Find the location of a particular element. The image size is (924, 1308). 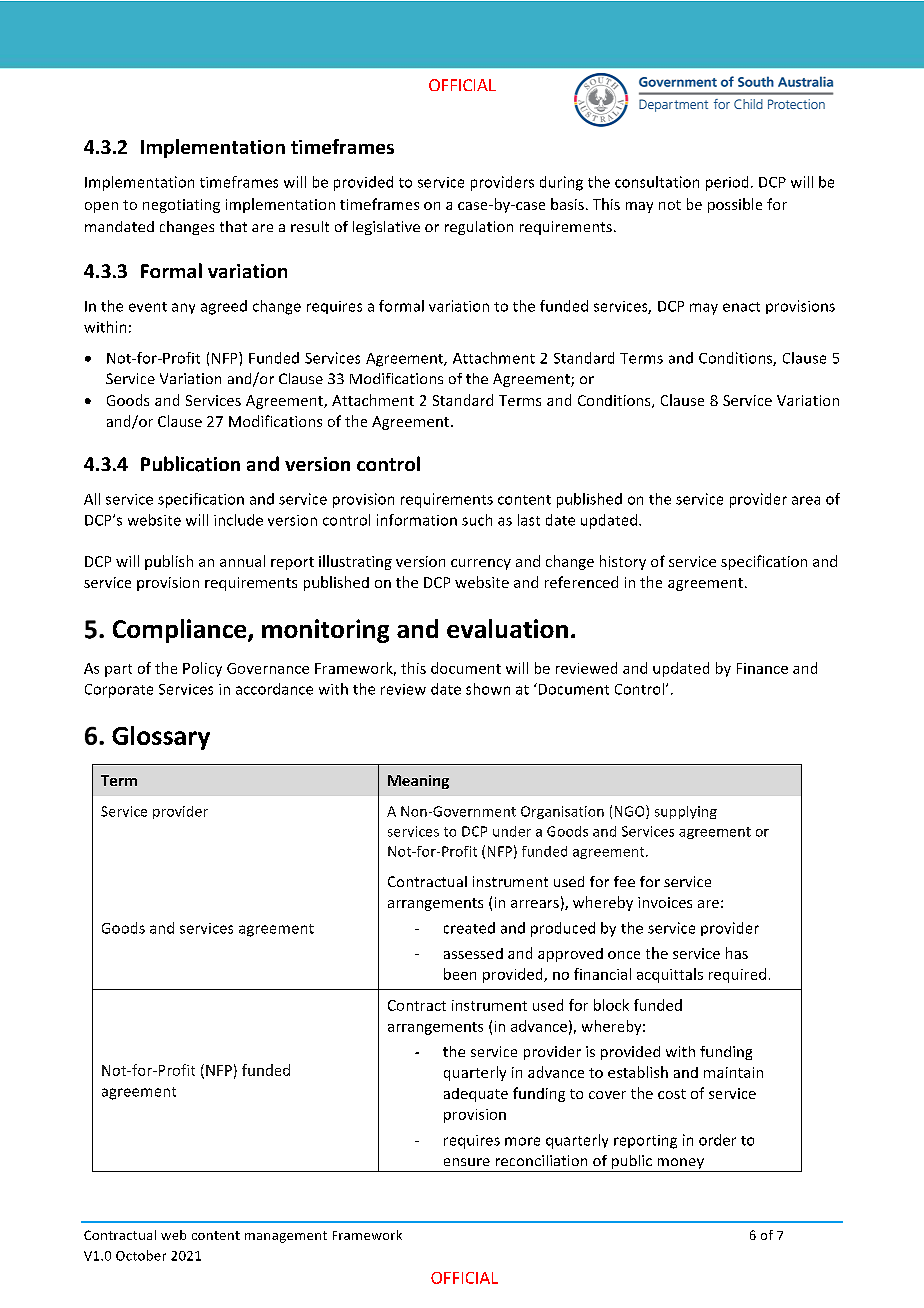

negotiating is located at coordinates (181, 206).
